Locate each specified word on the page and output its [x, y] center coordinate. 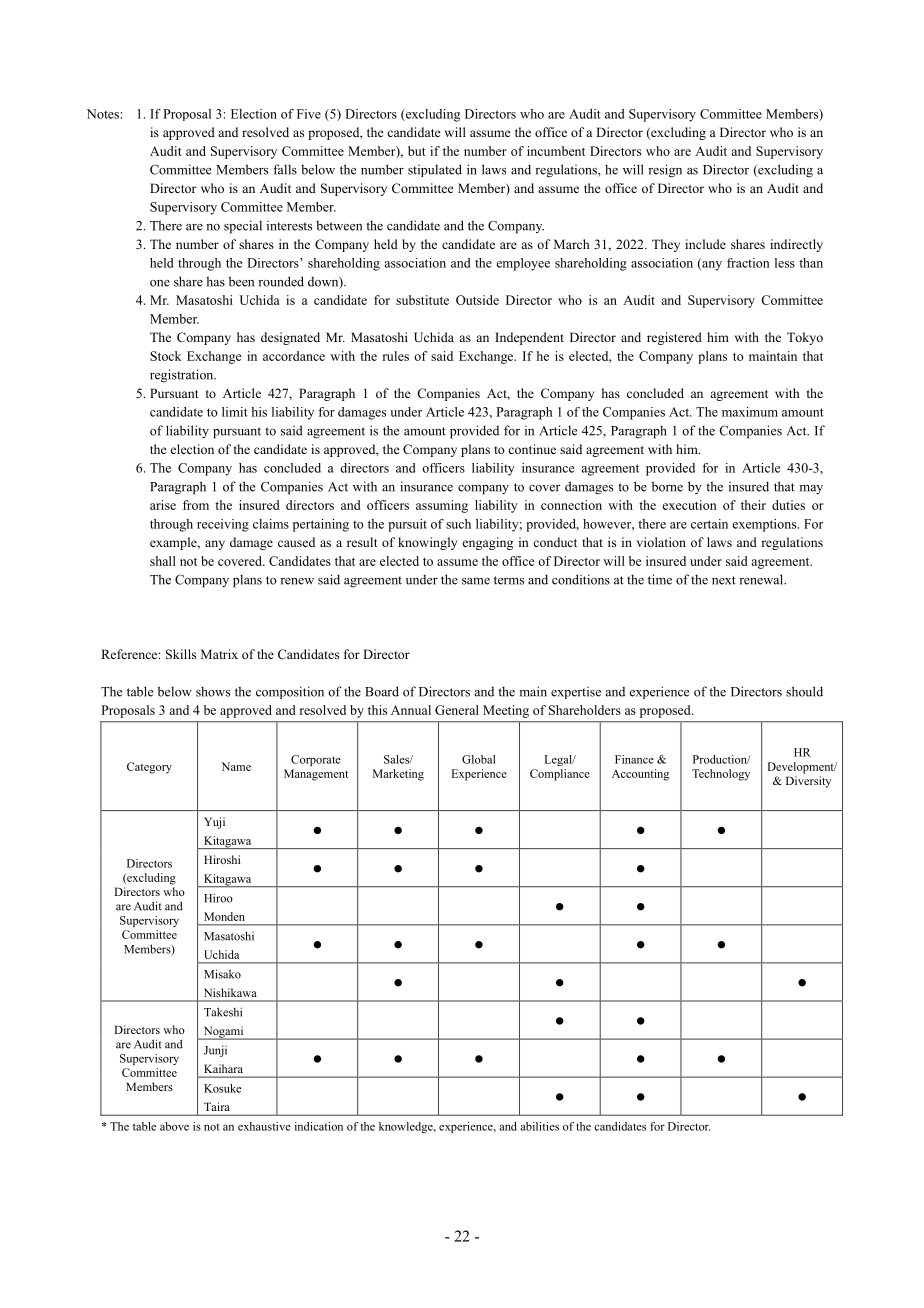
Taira [217, 1106]
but [417, 151]
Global [478, 759]
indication [319, 1126]
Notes [103, 114]
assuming [442, 506]
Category [149, 768]
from [196, 505]
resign [665, 171]
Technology [721, 775]
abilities [539, 1126]
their [753, 505]
